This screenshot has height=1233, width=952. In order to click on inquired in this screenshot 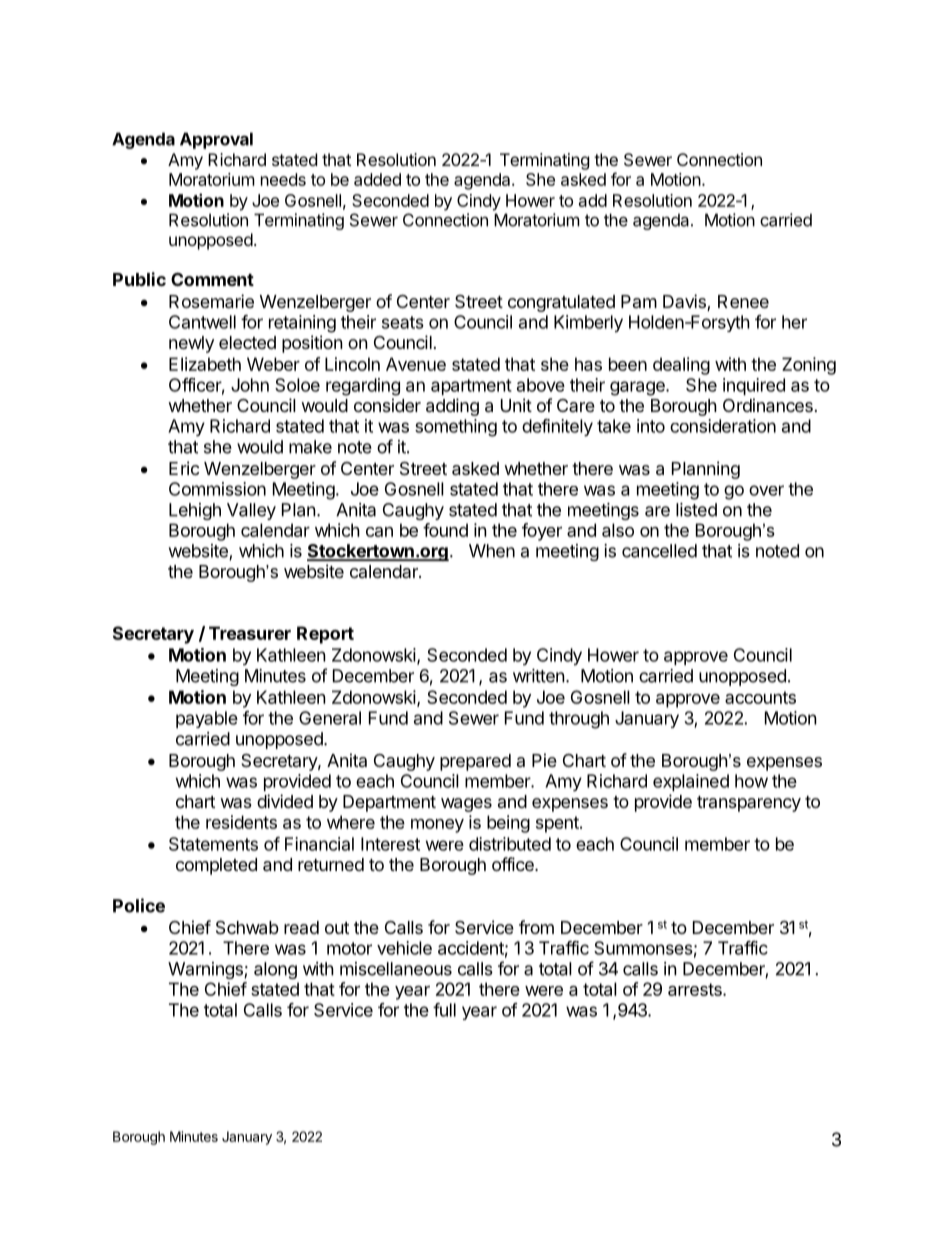, I will do `click(754, 386)`.
